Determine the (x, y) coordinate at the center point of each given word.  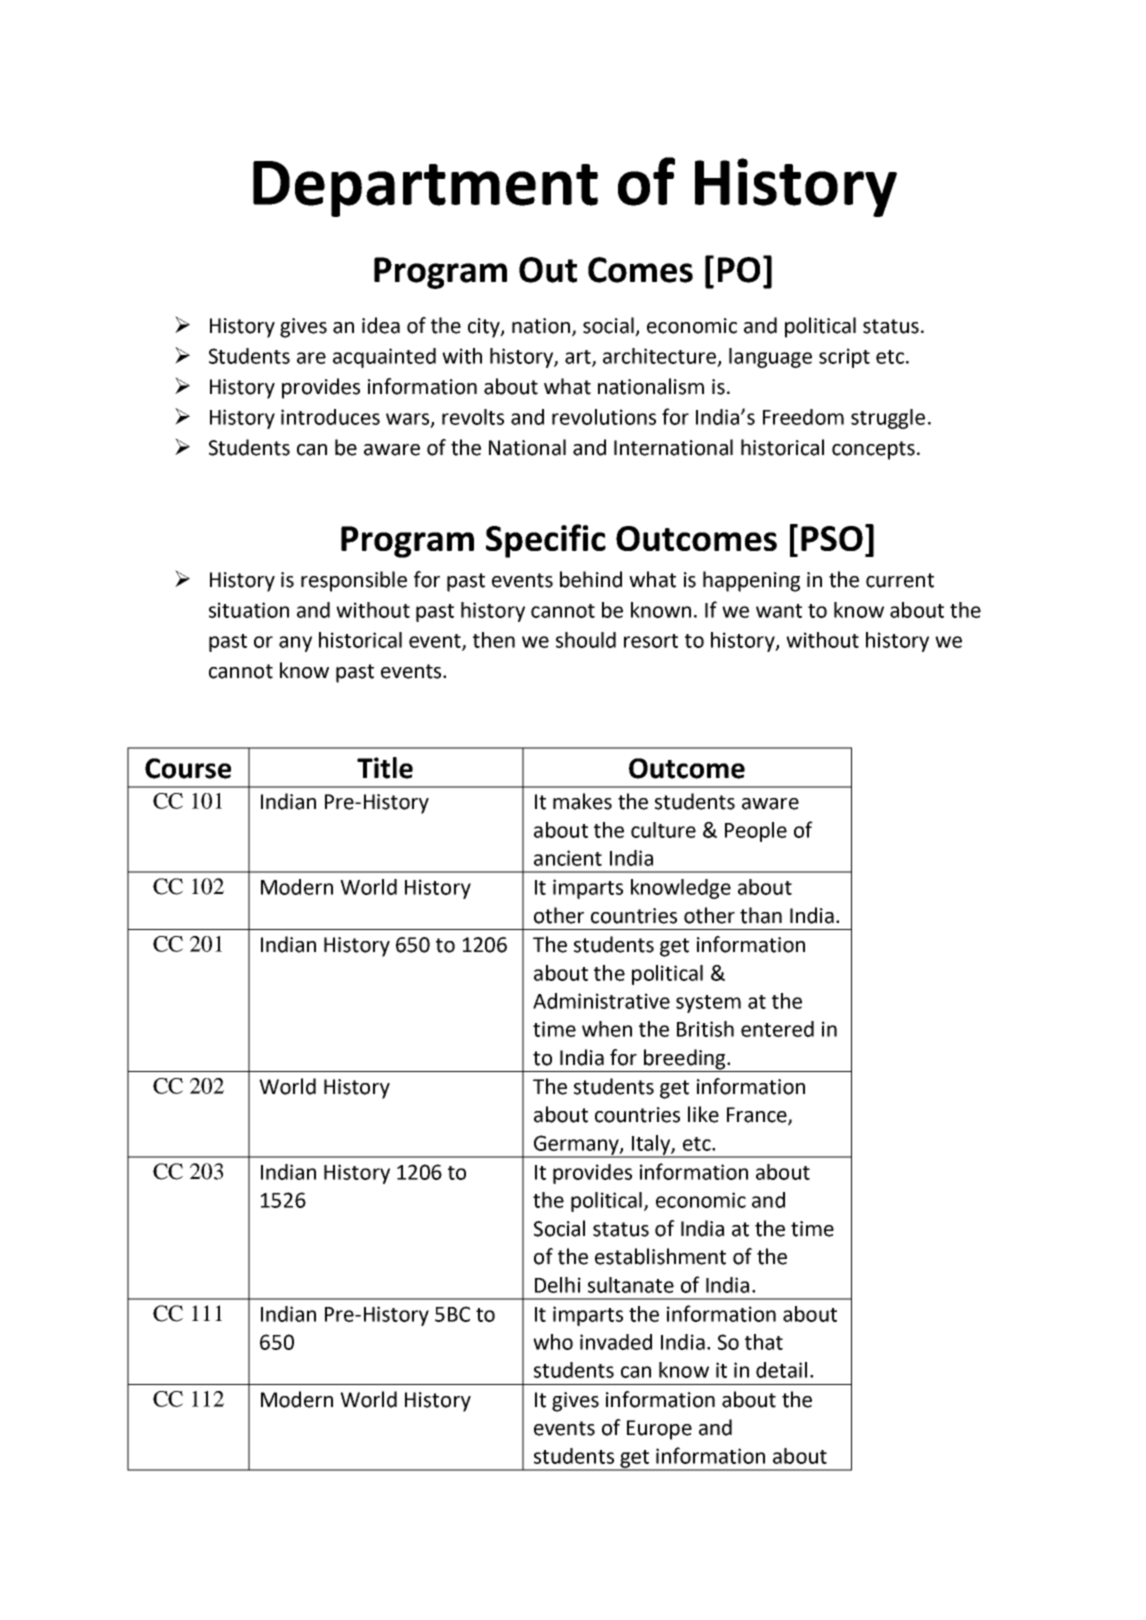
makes (582, 801)
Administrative (601, 1001)
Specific (546, 541)
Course (188, 768)
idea (381, 325)
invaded (616, 1342)
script (844, 358)
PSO (832, 538)
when (607, 1029)
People (756, 832)
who (553, 1342)
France (758, 1116)
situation (249, 610)
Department (425, 189)
